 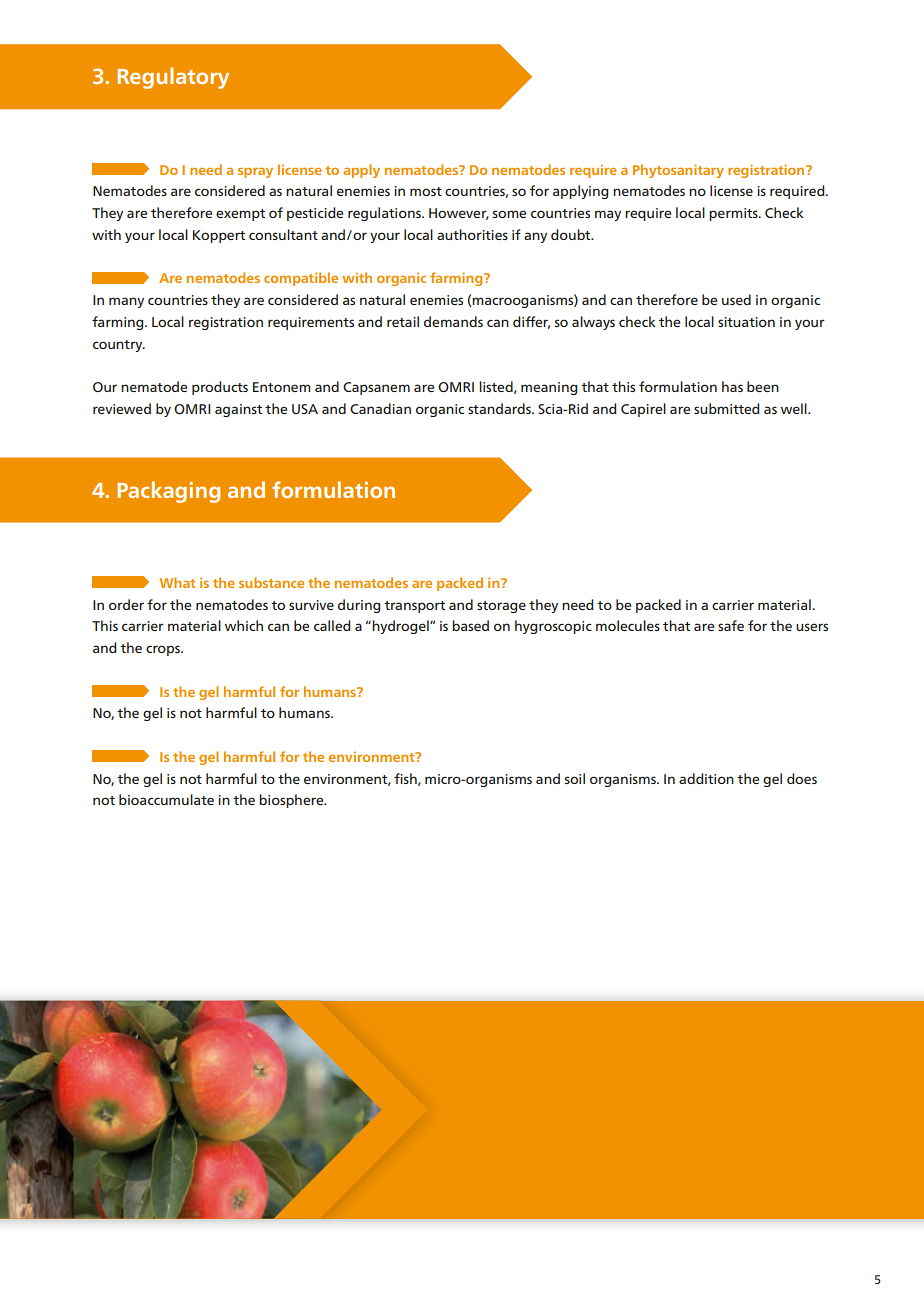 I want to click on permits, so click(x=734, y=214).
